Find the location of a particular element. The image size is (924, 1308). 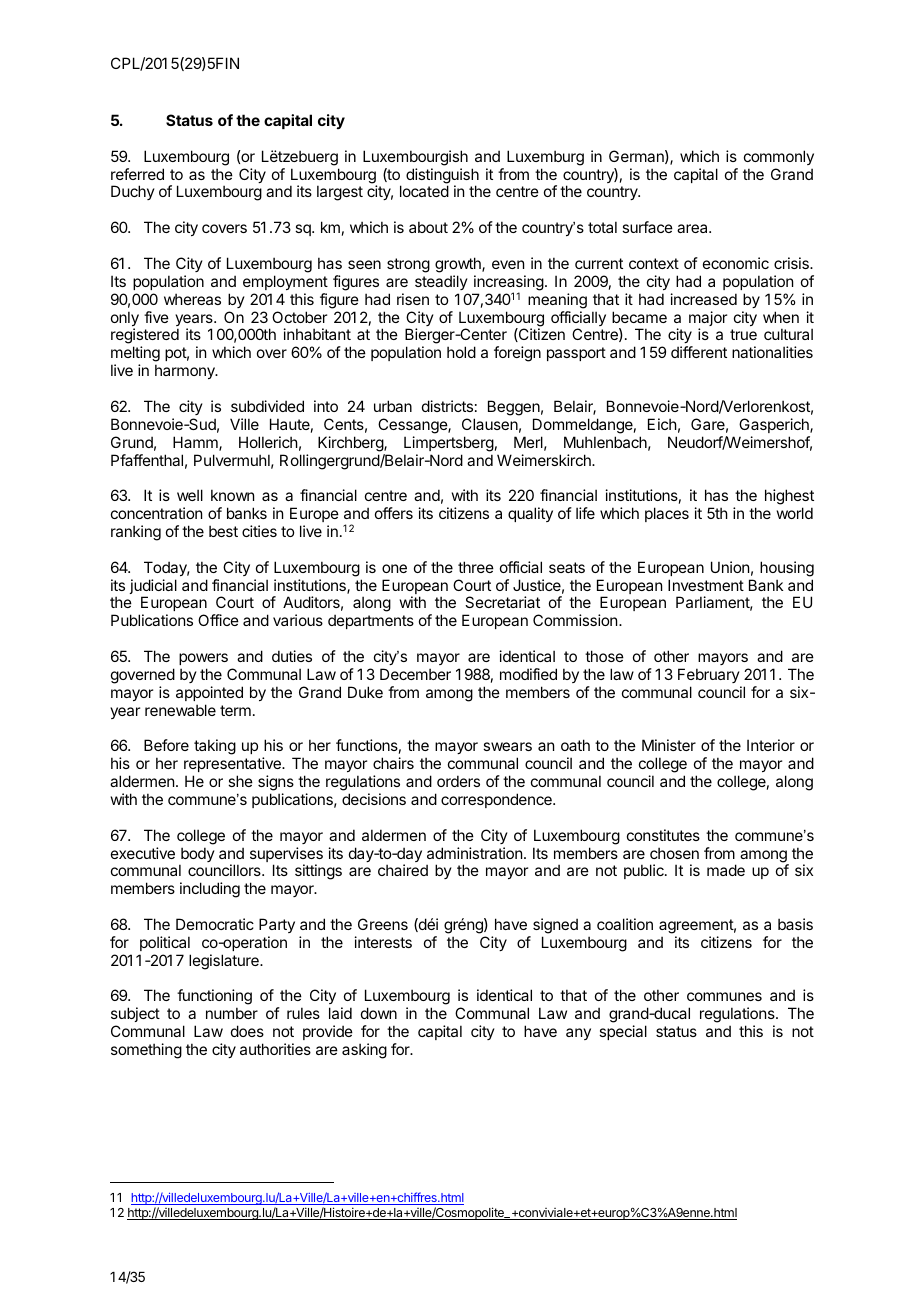

Investment is located at coordinates (706, 585).
